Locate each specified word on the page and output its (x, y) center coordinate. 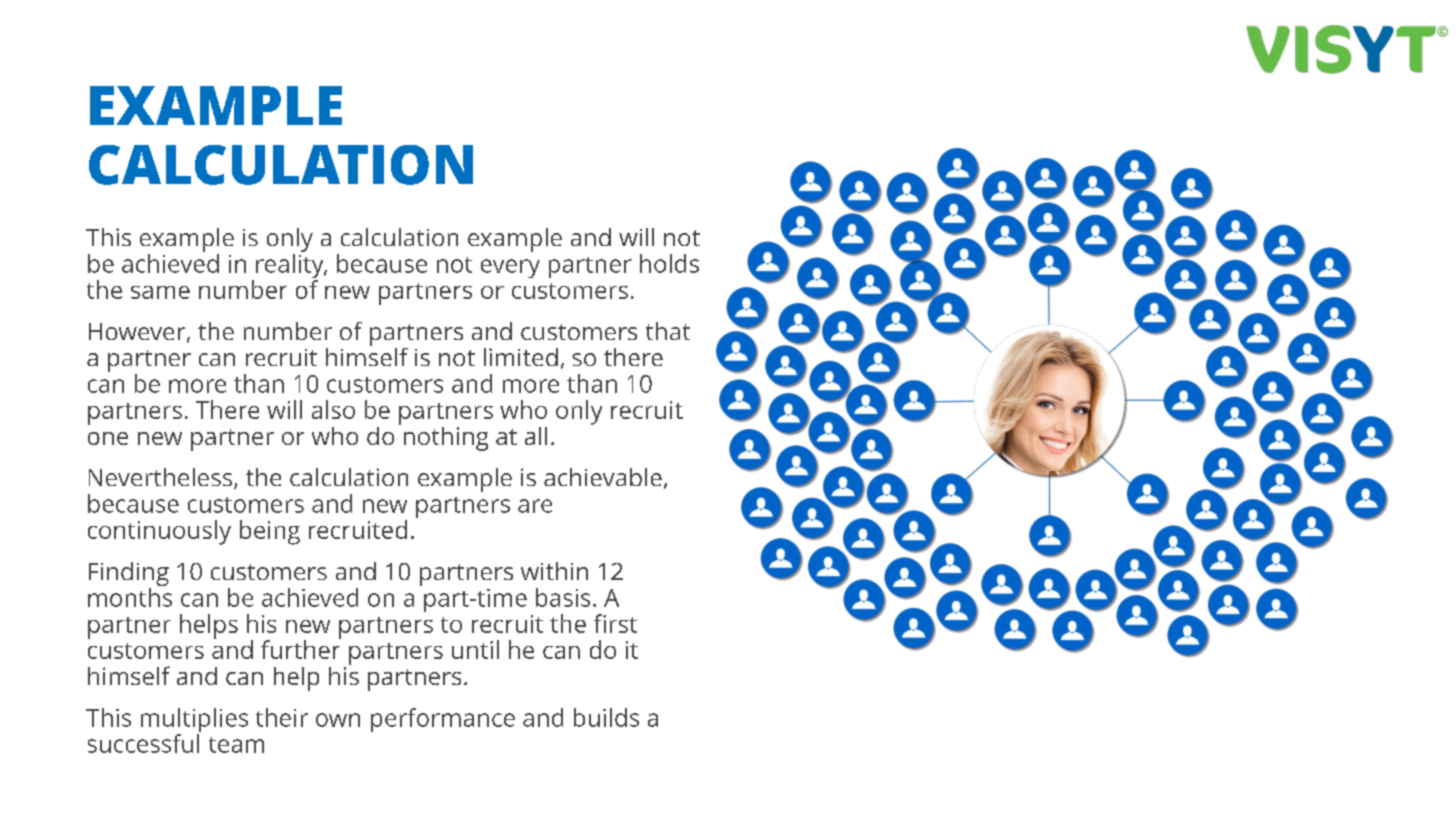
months (130, 597)
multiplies (194, 721)
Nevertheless (162, 478)
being (270, 532)
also (333, 409)
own (338, 720)
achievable (603, 477)
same (160, 292)
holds (669, 263)
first (615, 623)
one (108, 438)
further (301, 648)
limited (521, 357)
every (510, 268)
